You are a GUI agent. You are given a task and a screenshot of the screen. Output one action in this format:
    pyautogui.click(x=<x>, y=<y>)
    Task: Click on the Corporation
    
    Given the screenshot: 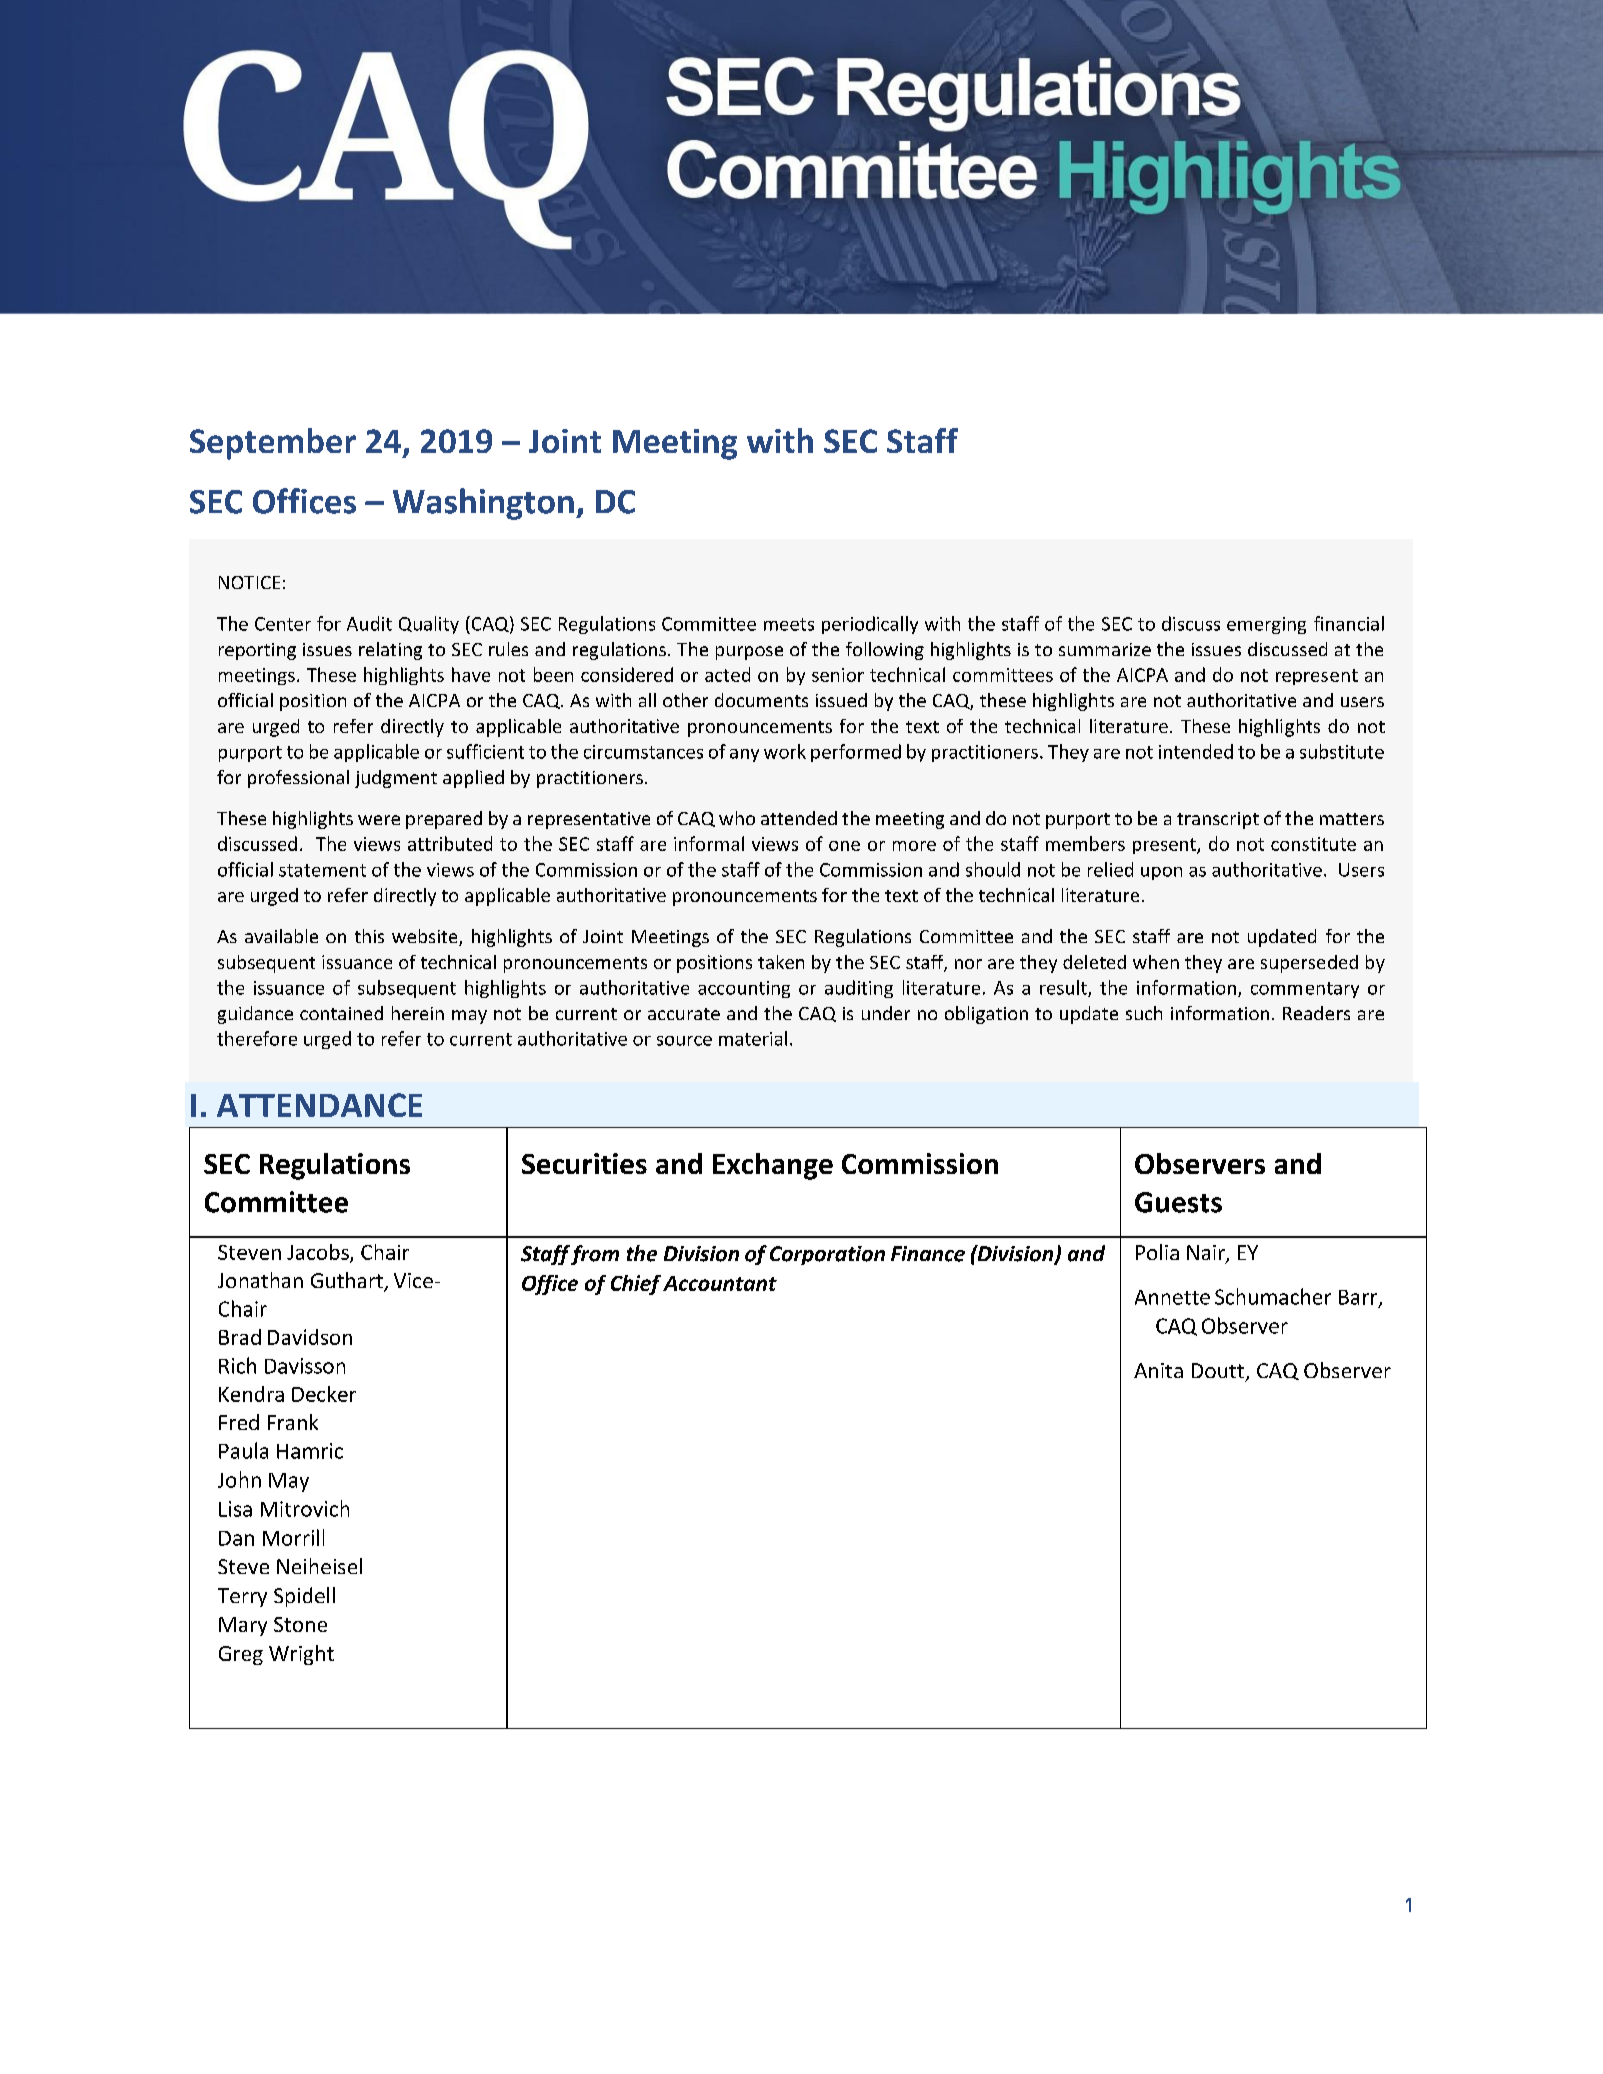 What is the action you would take?
    pyautogui.click(x=827, y=1255)
